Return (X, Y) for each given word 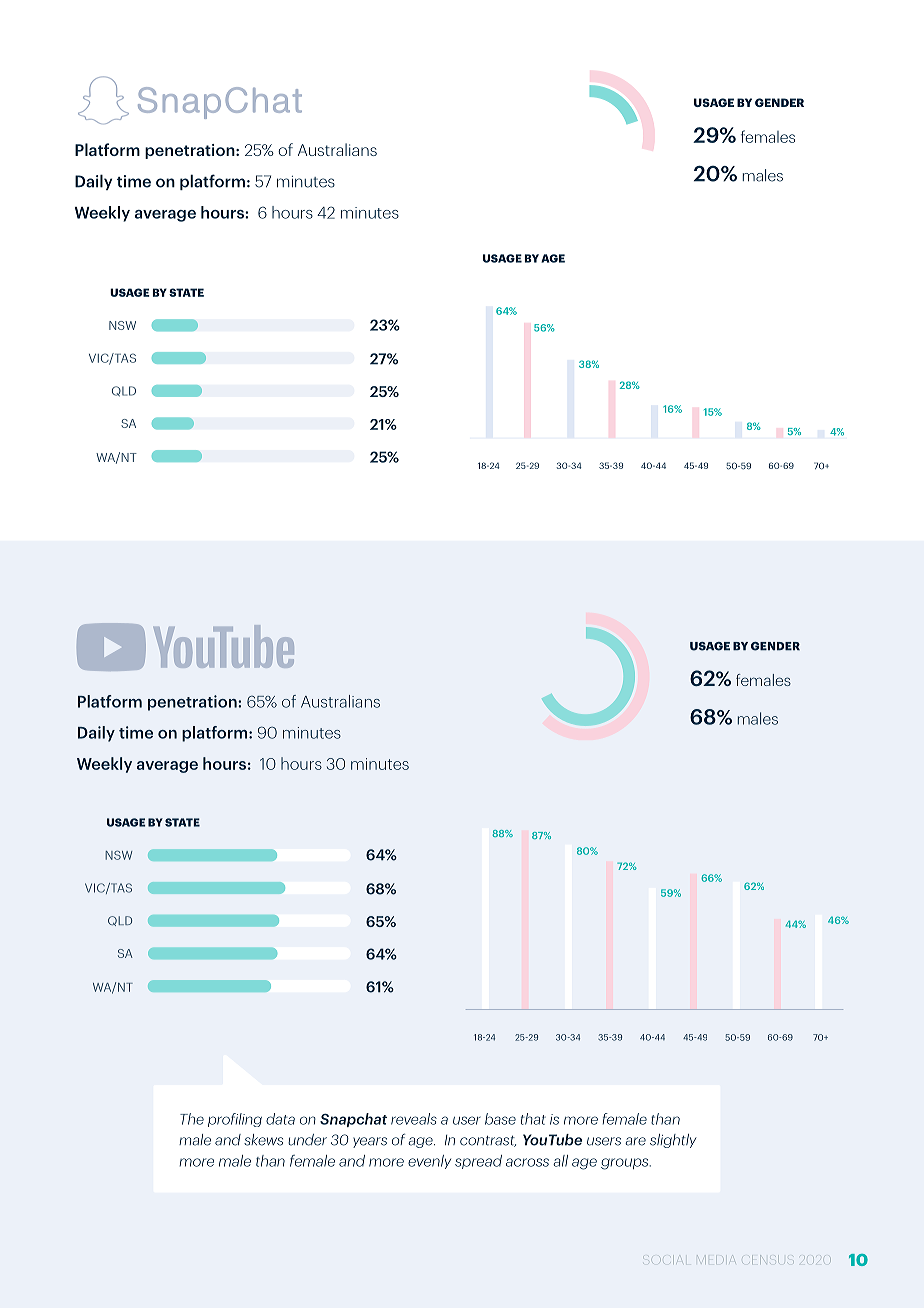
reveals (414, 1119)
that (533, 1119)
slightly (673, 1141)
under (307, 1140)
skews (263, 1140)
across (527, 1162)
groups (626, 1164)
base (500, 1119)
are (635, 1141)
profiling (235, 1120)
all (560, 1161)
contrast (488, 1141)
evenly (429, 1162)
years (370, 1142)
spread (478, 1162)
